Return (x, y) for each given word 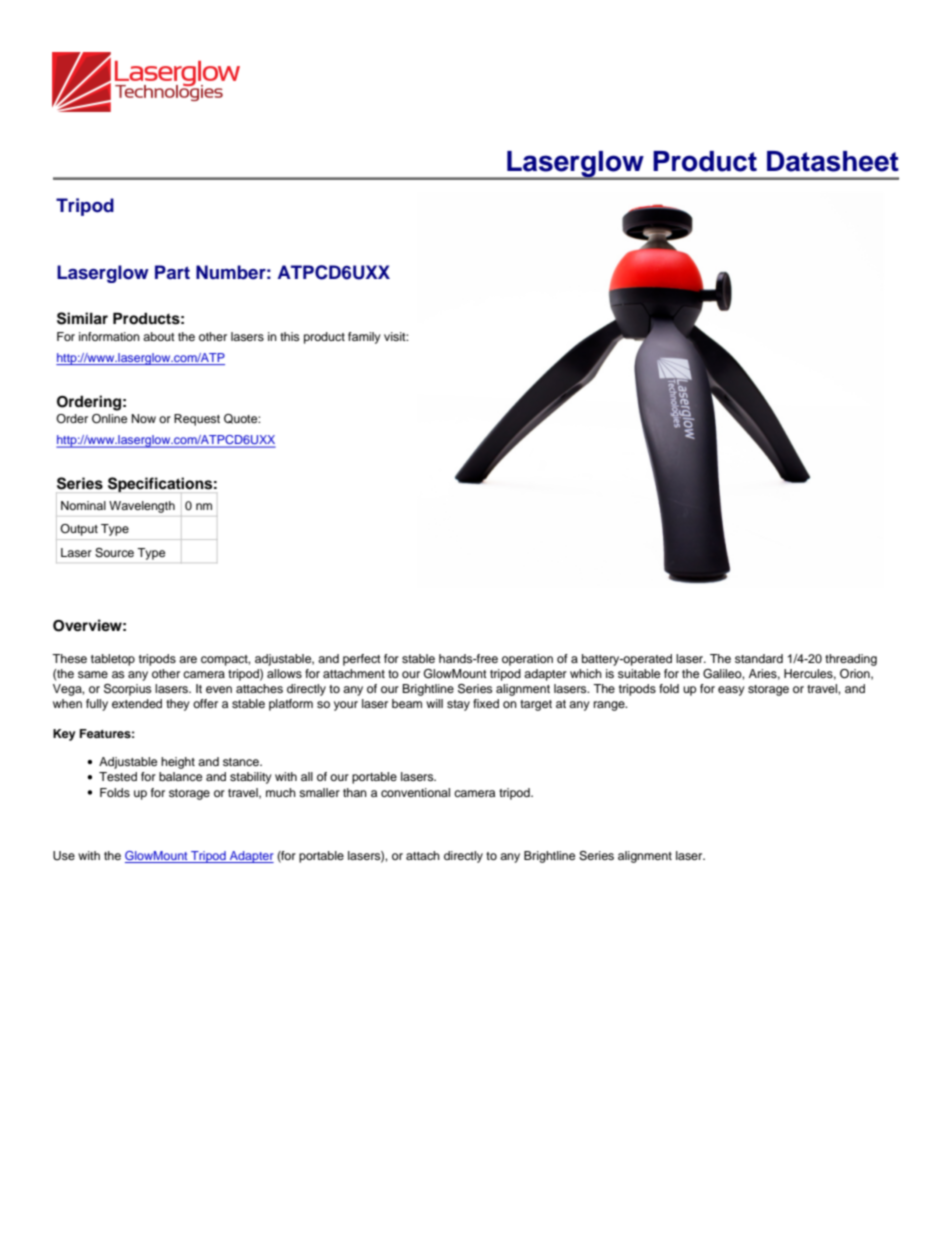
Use (64, 856)
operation (527, 660)
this (289, 336)
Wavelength (142, 507)
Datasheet (833, 161)
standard (759, 658)
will (434, 703)
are (188, 659)
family (364, 338)
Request (197, 420)
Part (172, 272)
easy (731, 691)
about (159, 336)
